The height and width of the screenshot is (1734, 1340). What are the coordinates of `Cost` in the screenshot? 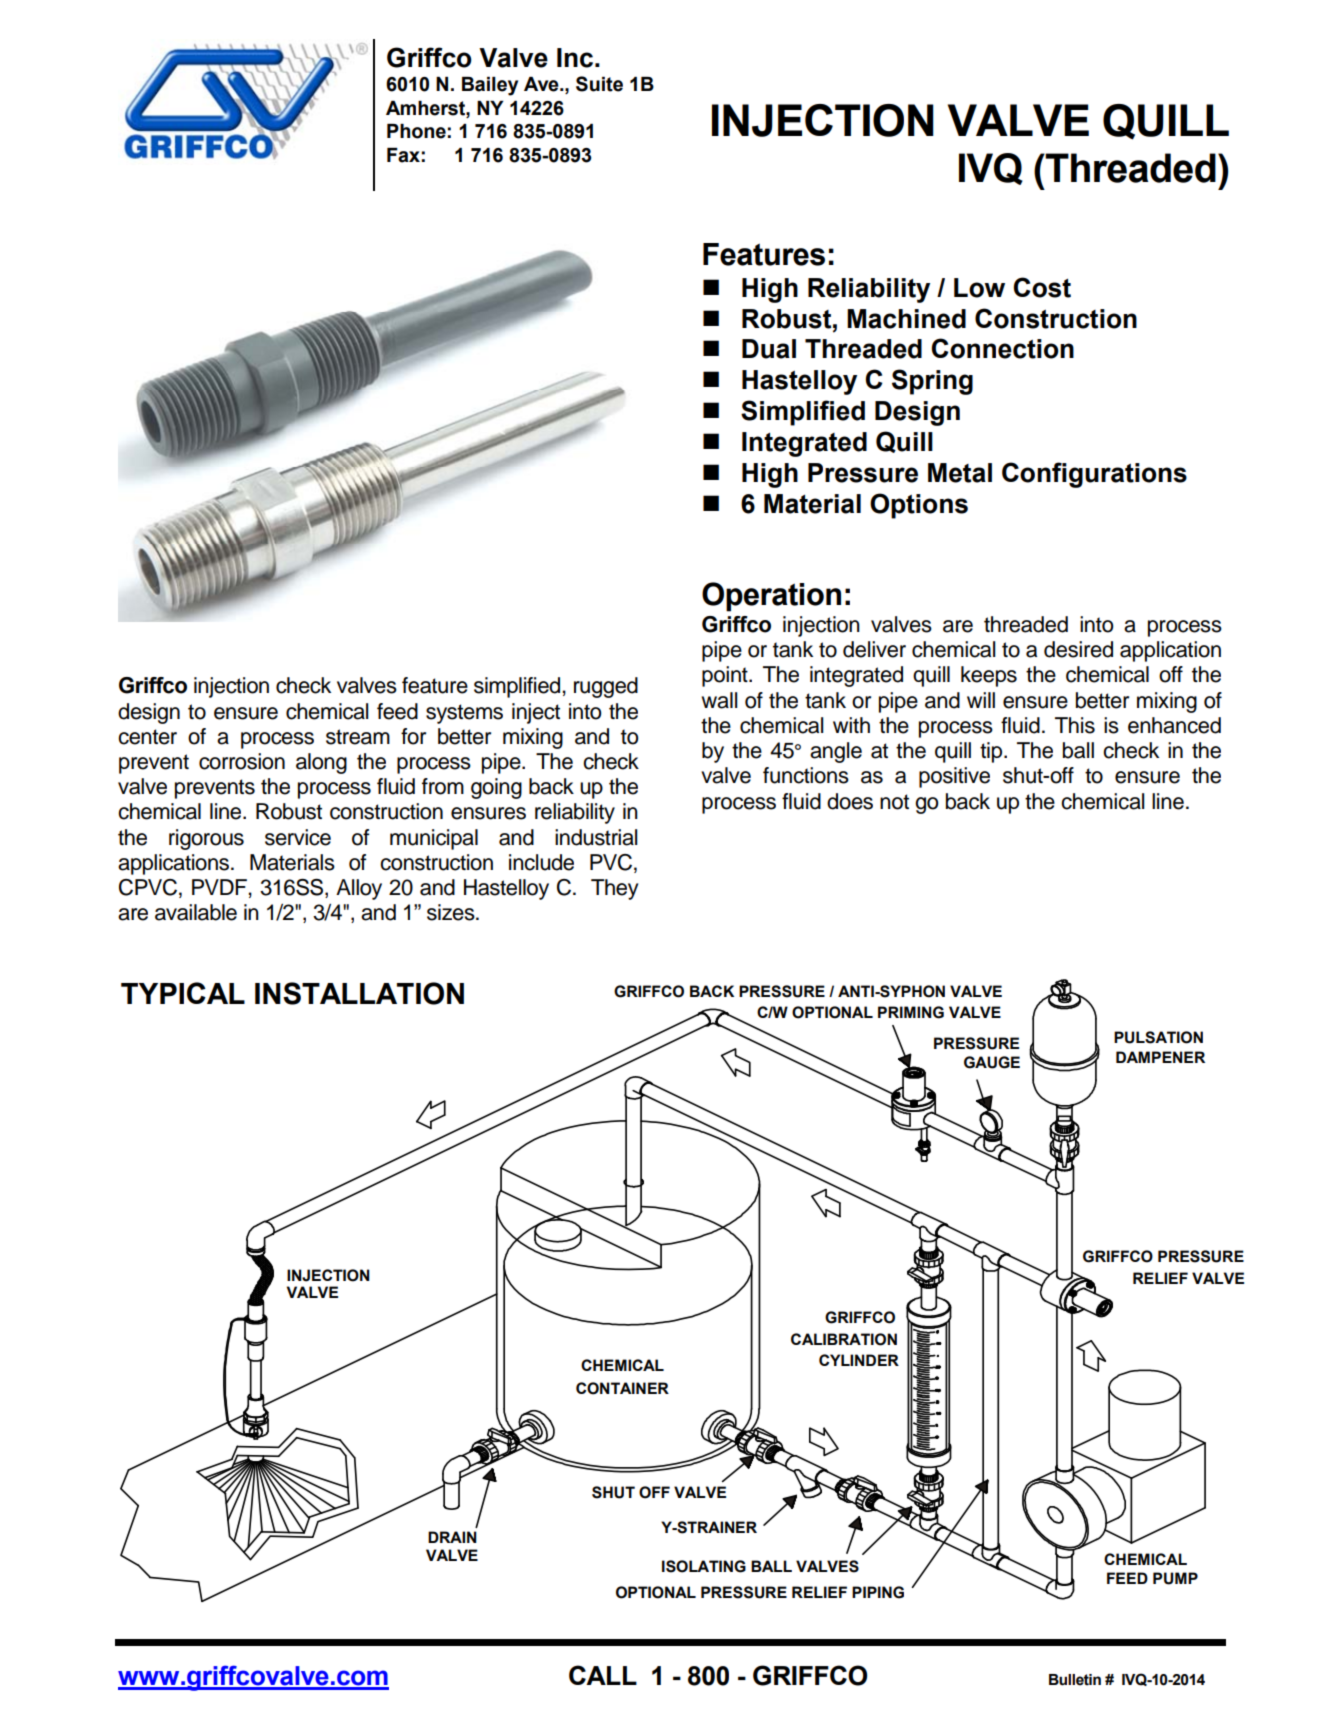 It's located at (1042, 287).
